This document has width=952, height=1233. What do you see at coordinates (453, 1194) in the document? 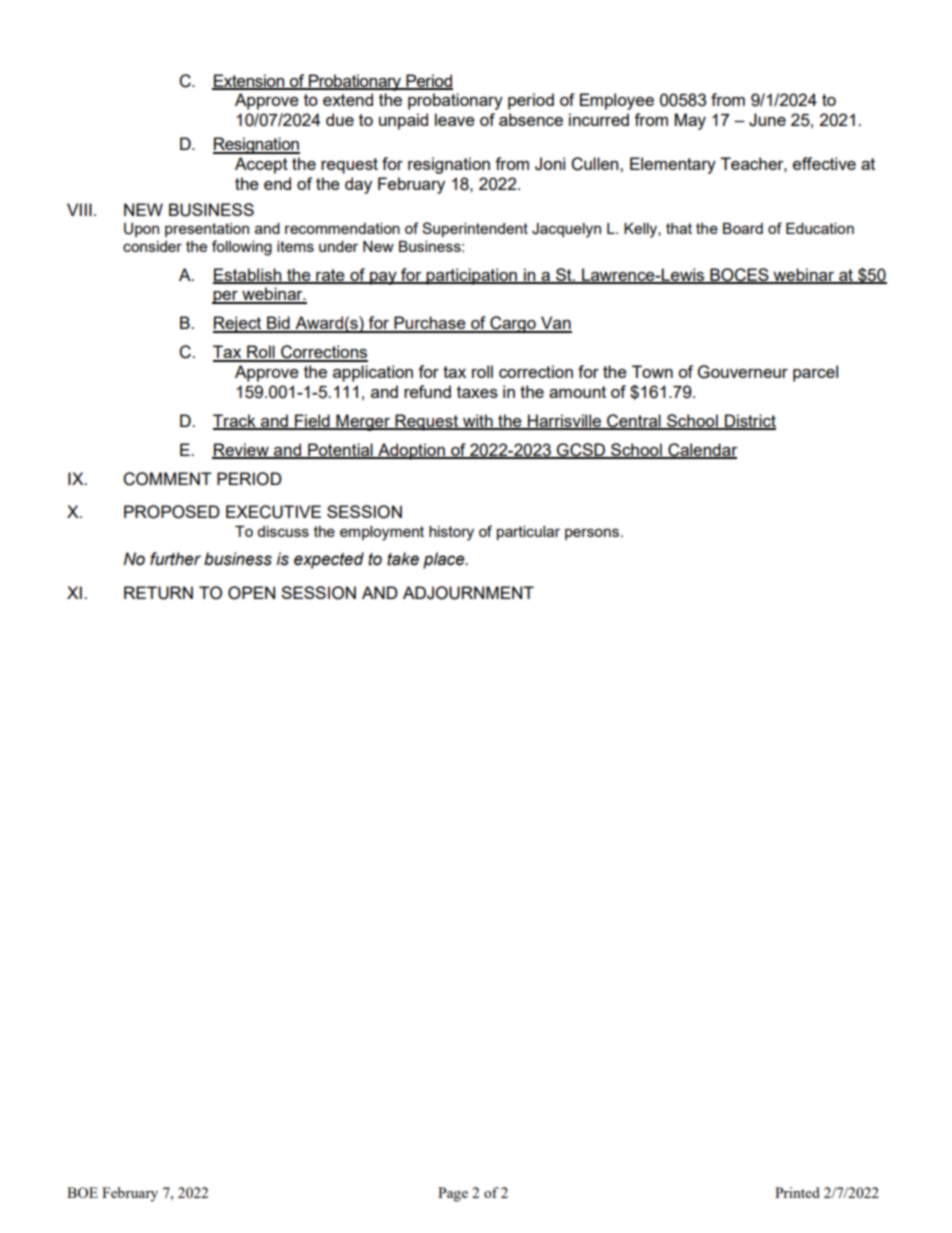
I see `Page` at bounding box center [453, 1194].
